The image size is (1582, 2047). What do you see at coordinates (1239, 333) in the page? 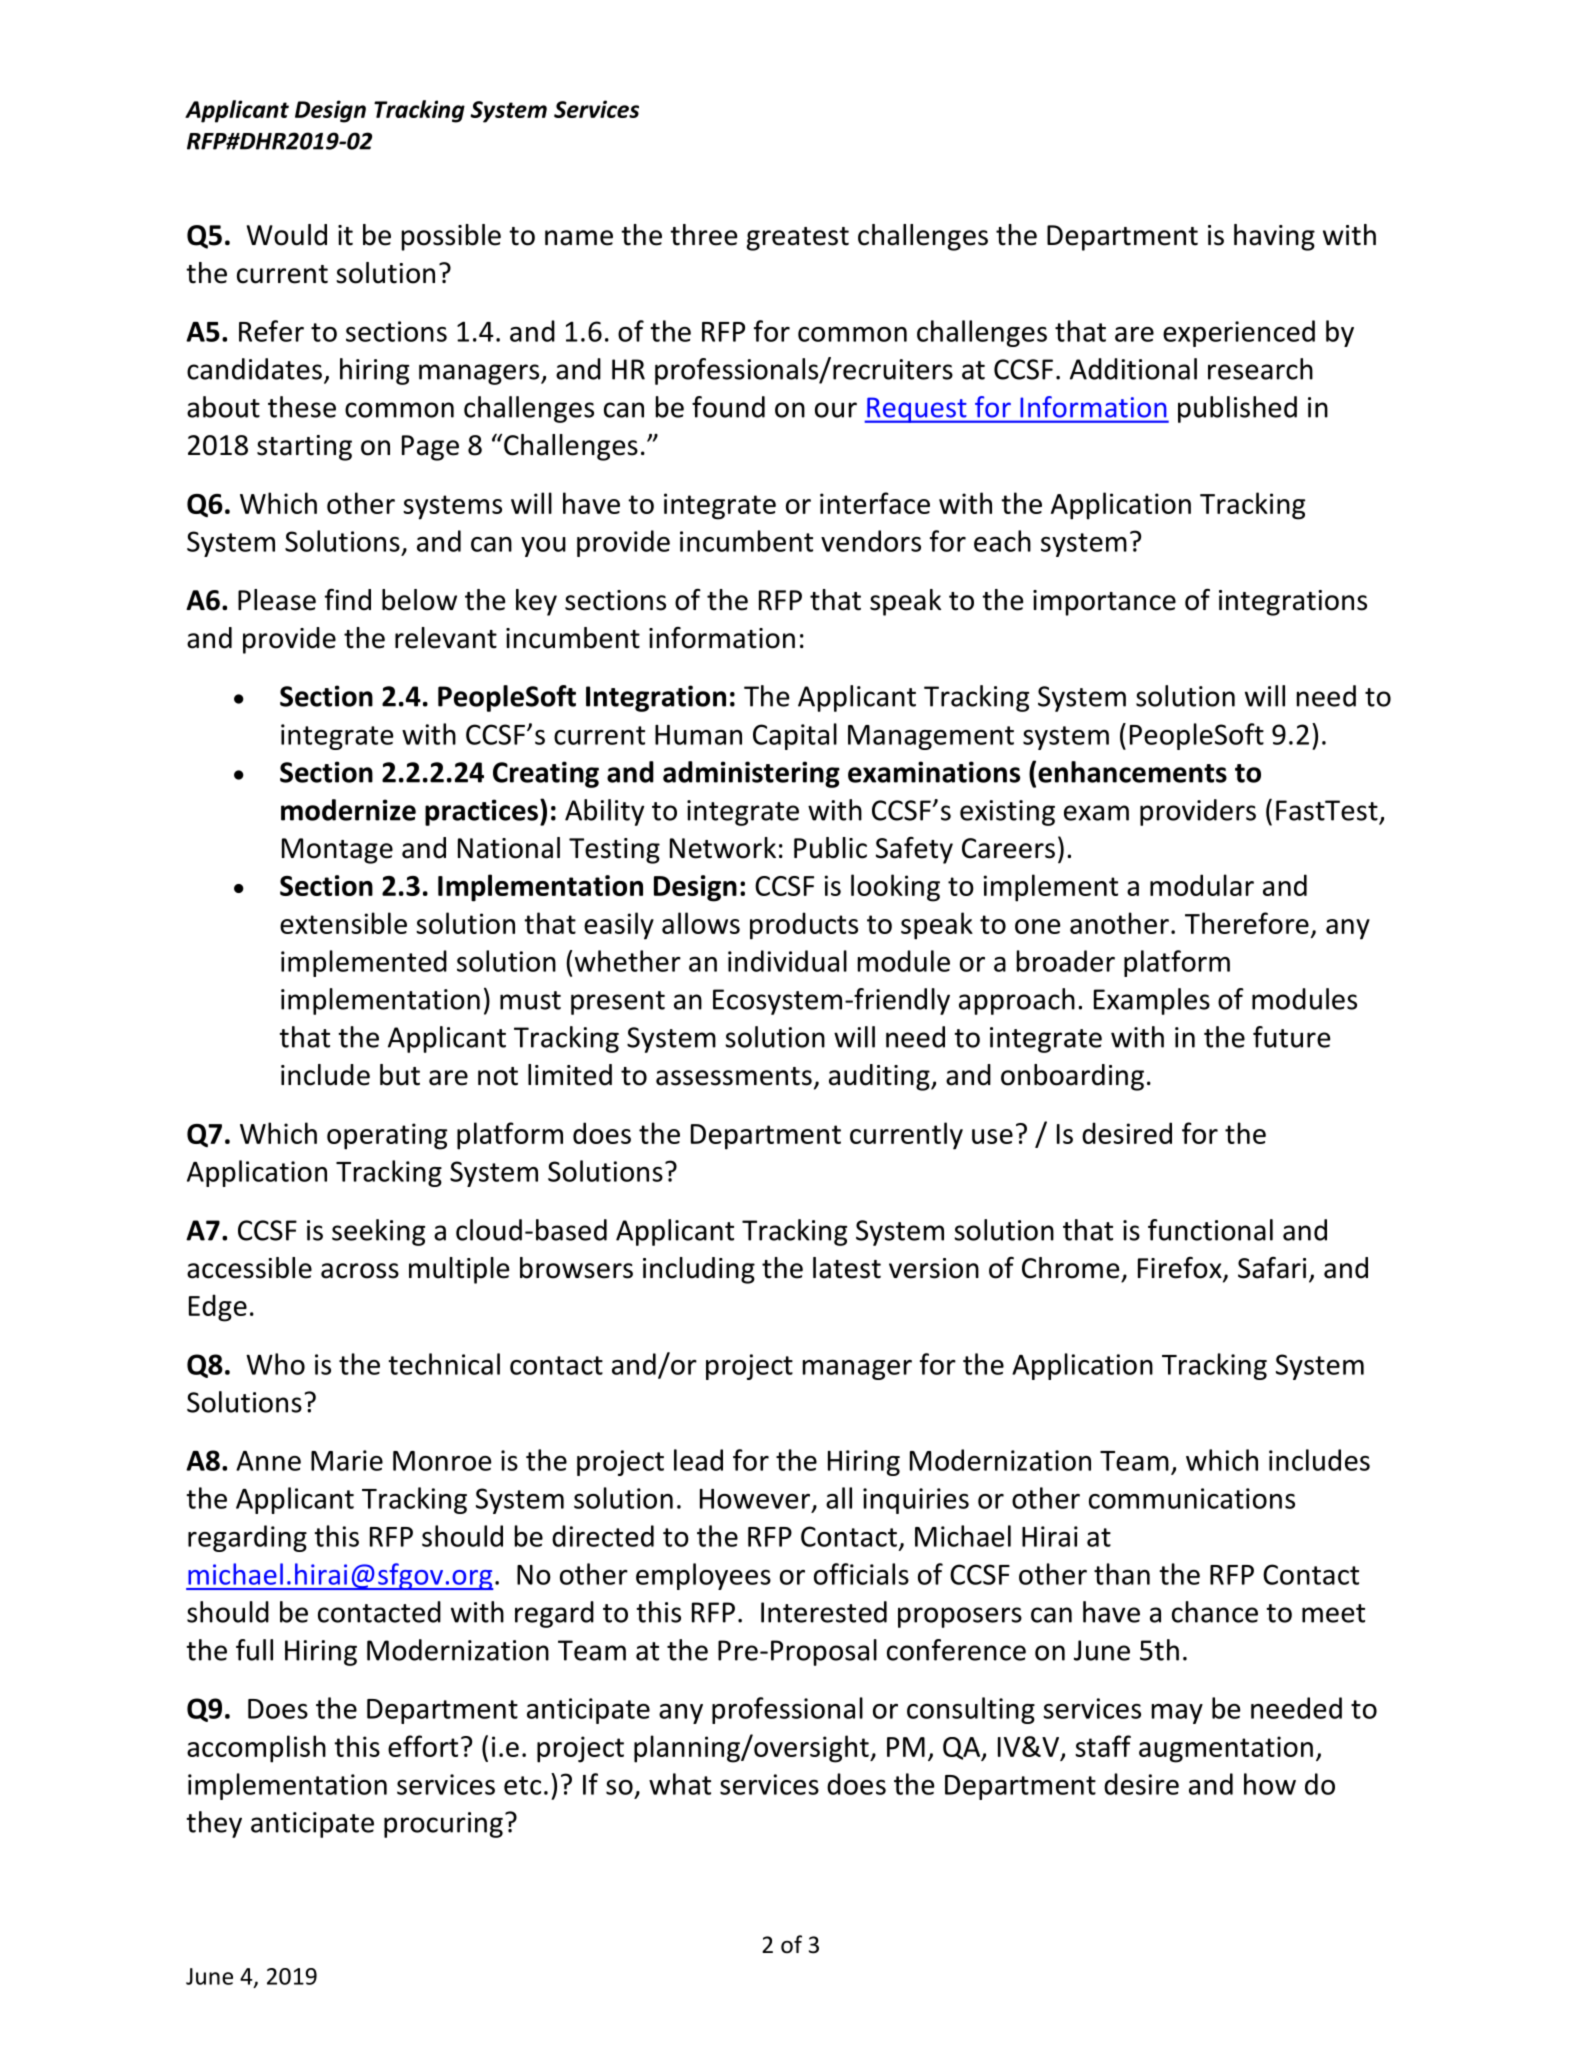
I see `experienced` at bounding box center [1239, 333].
